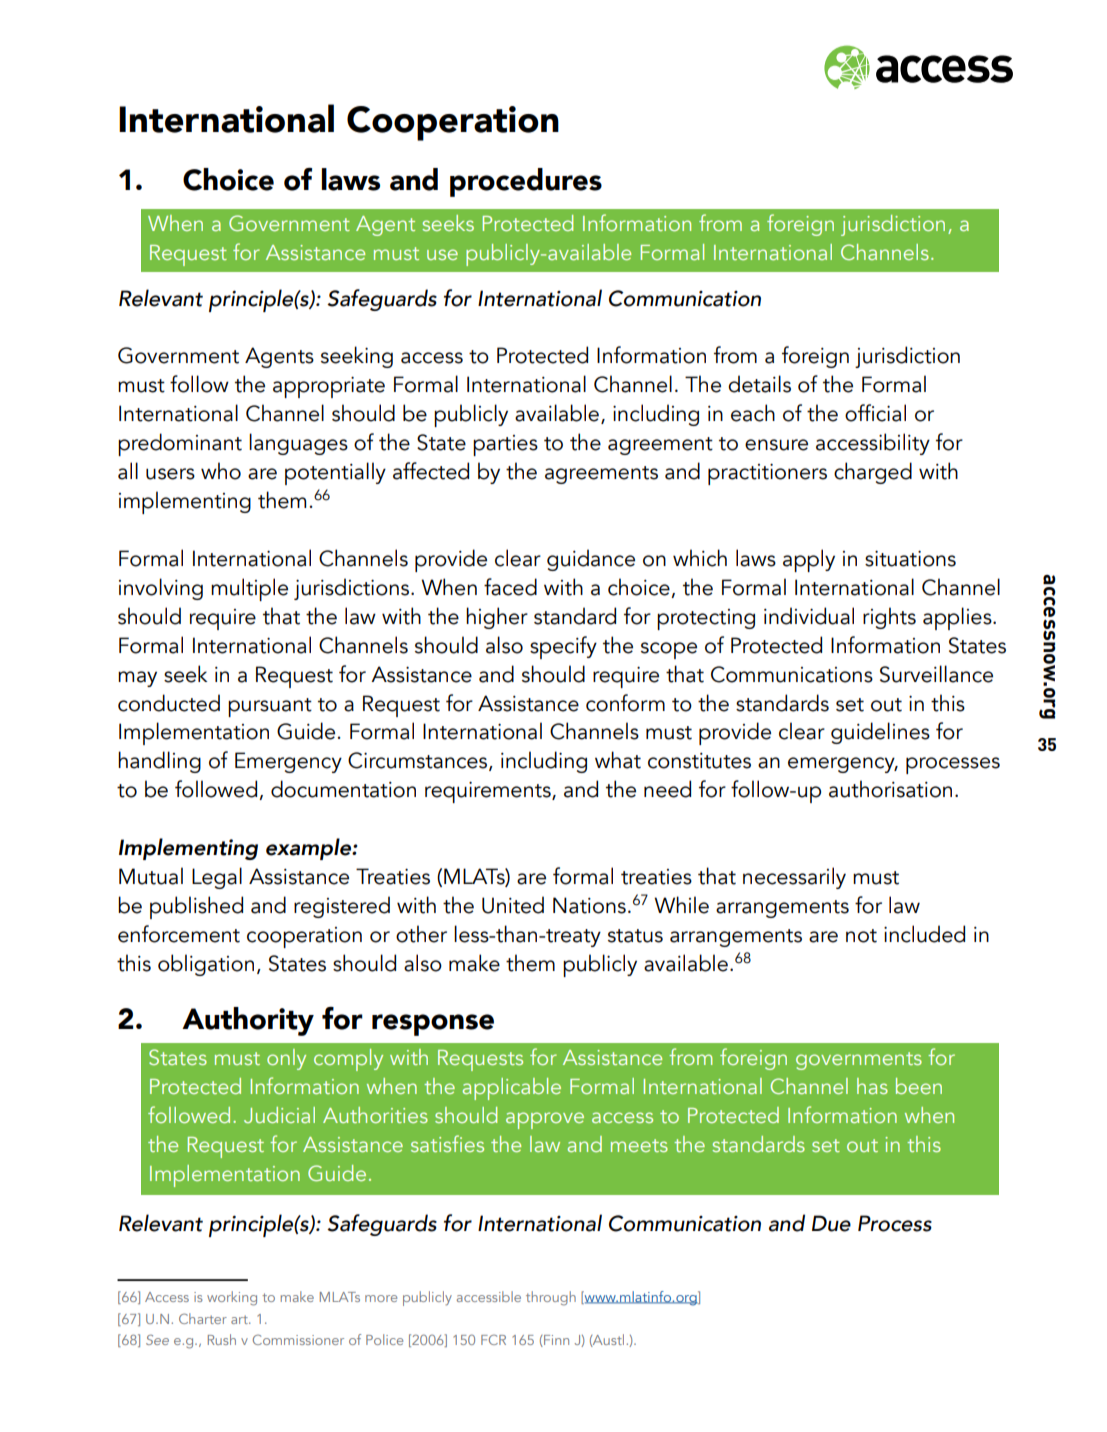 The width and height of the image is (1107, 1432). I want to click on Authority, so click(248, 1021).
